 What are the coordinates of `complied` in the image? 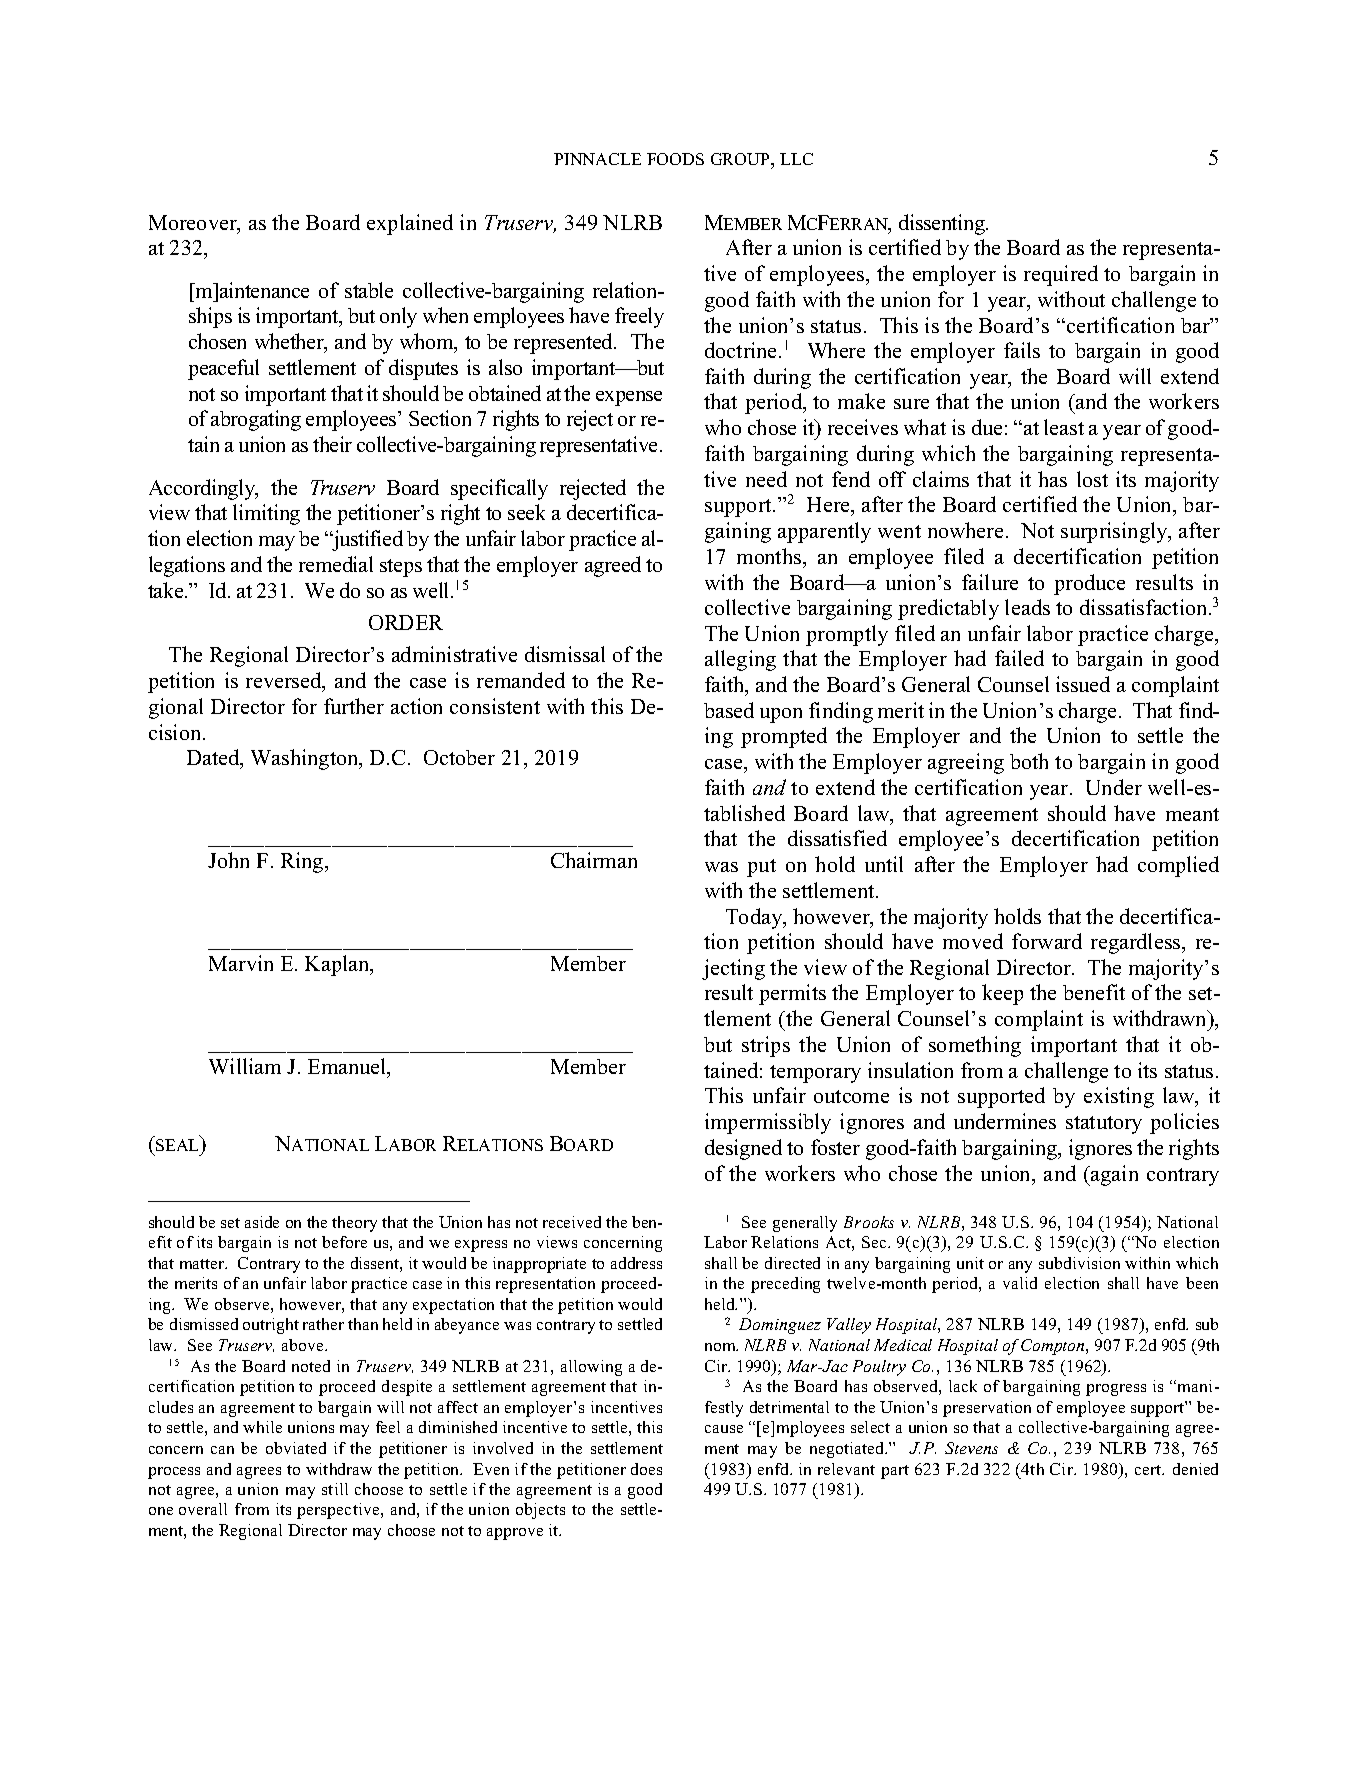 It's located at (1178, 866).
